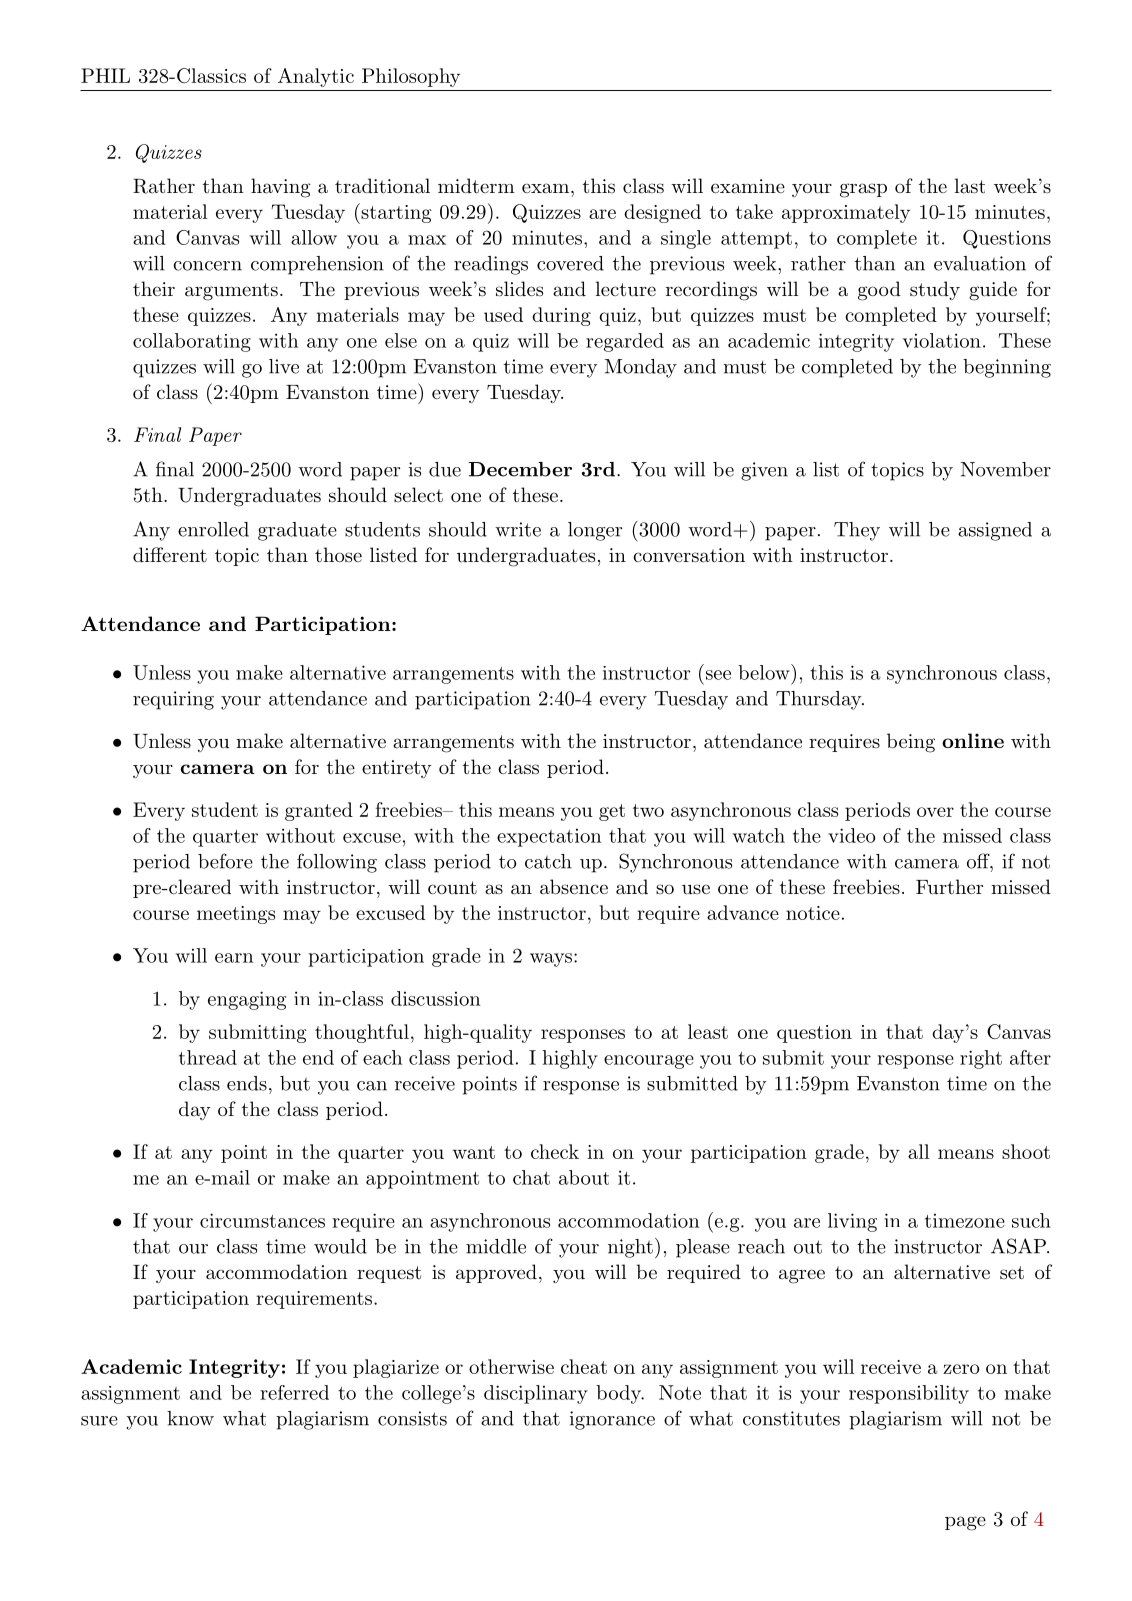 The width and height of the document is (1132, 1601). Describe the element at coordinates (584, 1177) in the document. I see `about` at that location.
